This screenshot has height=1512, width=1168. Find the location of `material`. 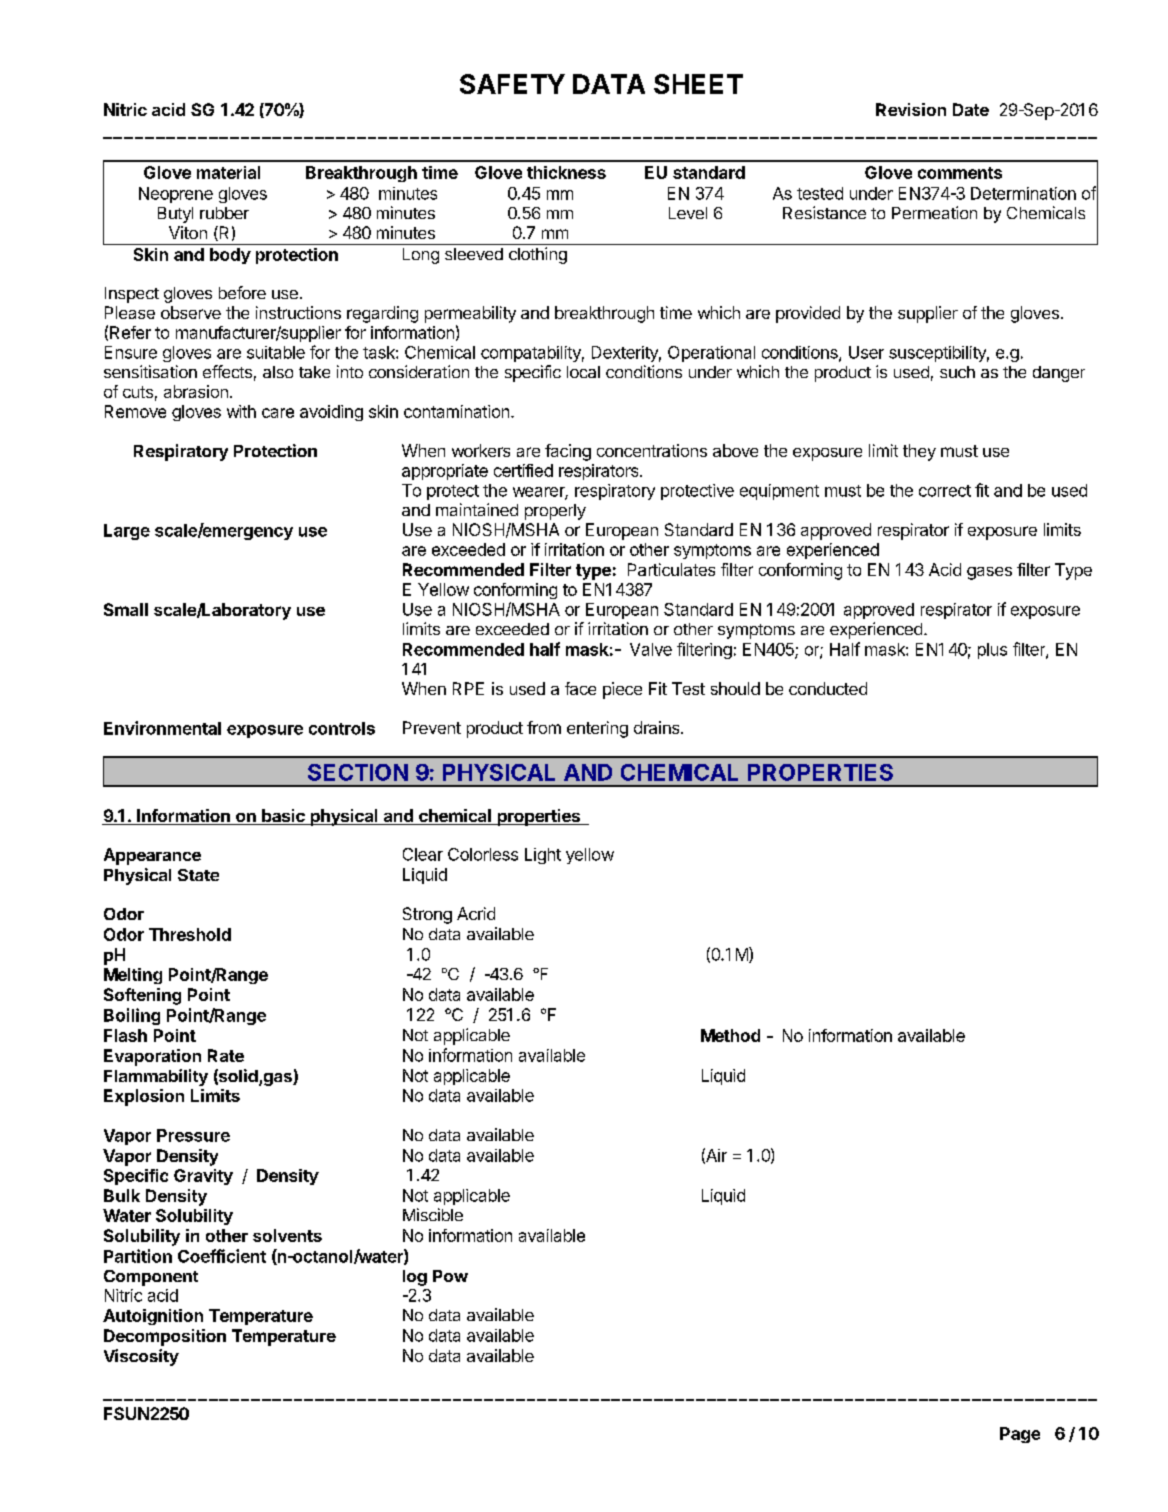

material is located at coordinates (228, 172).
